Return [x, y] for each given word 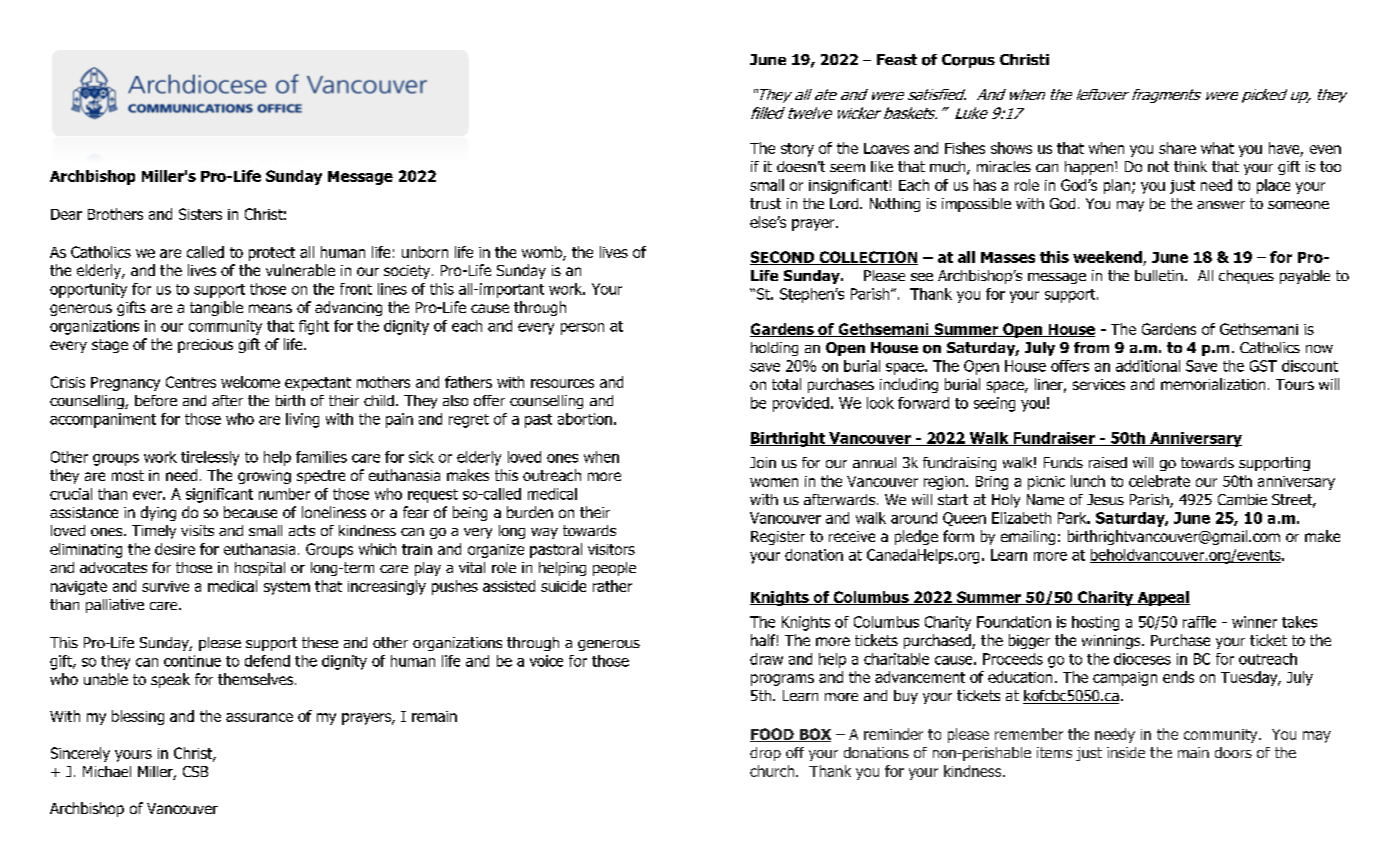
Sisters [200, 214]
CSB [195, 771]
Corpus [968, 61]
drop [765, 754]
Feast [897, 59]
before [156, 400]
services [1099, 384]
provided [801, 404]
